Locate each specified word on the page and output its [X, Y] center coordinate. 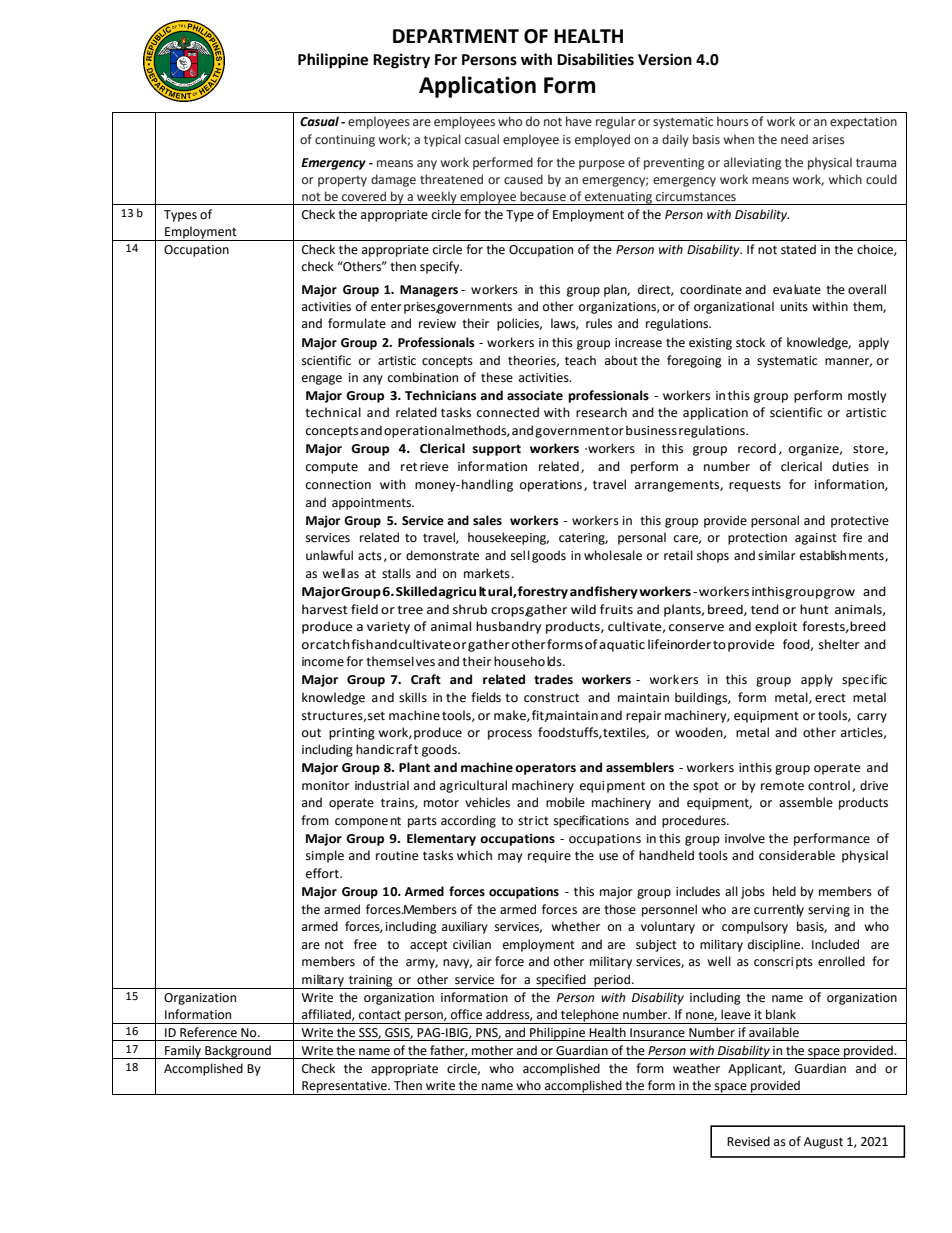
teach [580, 360]
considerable [797, 855]
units [794, 307]
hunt [814, 609]
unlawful [329, 555]
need [794, 139]
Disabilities [595, 59]
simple [325, 856]
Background [238, 1052]
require [549, 857]
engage [322, 380]
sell [520, 555]
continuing [345, 141]
